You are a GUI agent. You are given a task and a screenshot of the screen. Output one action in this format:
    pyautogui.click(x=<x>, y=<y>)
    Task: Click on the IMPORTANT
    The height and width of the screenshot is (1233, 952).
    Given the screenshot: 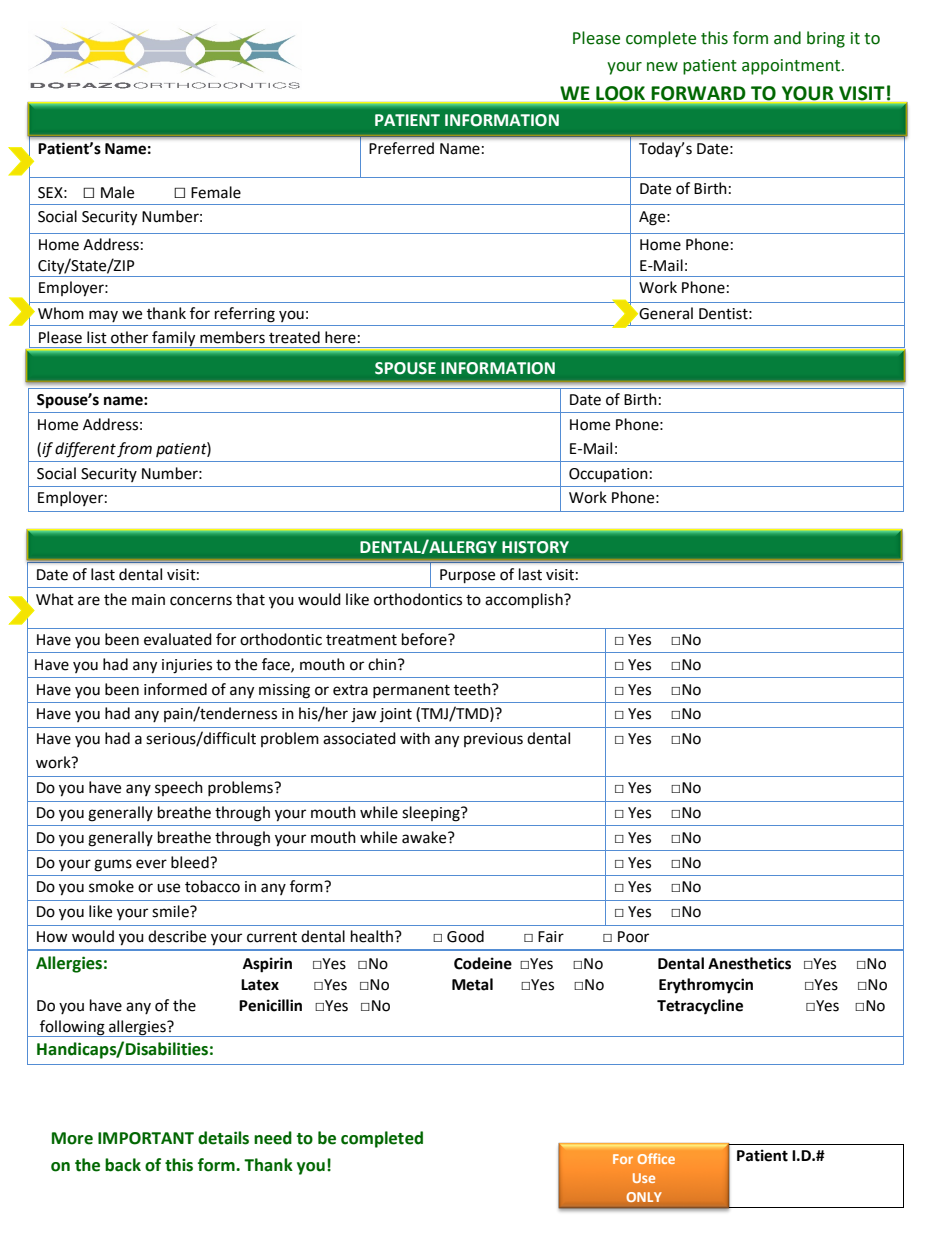 What is the action you would take?
    pyautogui.click(x=146, y=1138)
